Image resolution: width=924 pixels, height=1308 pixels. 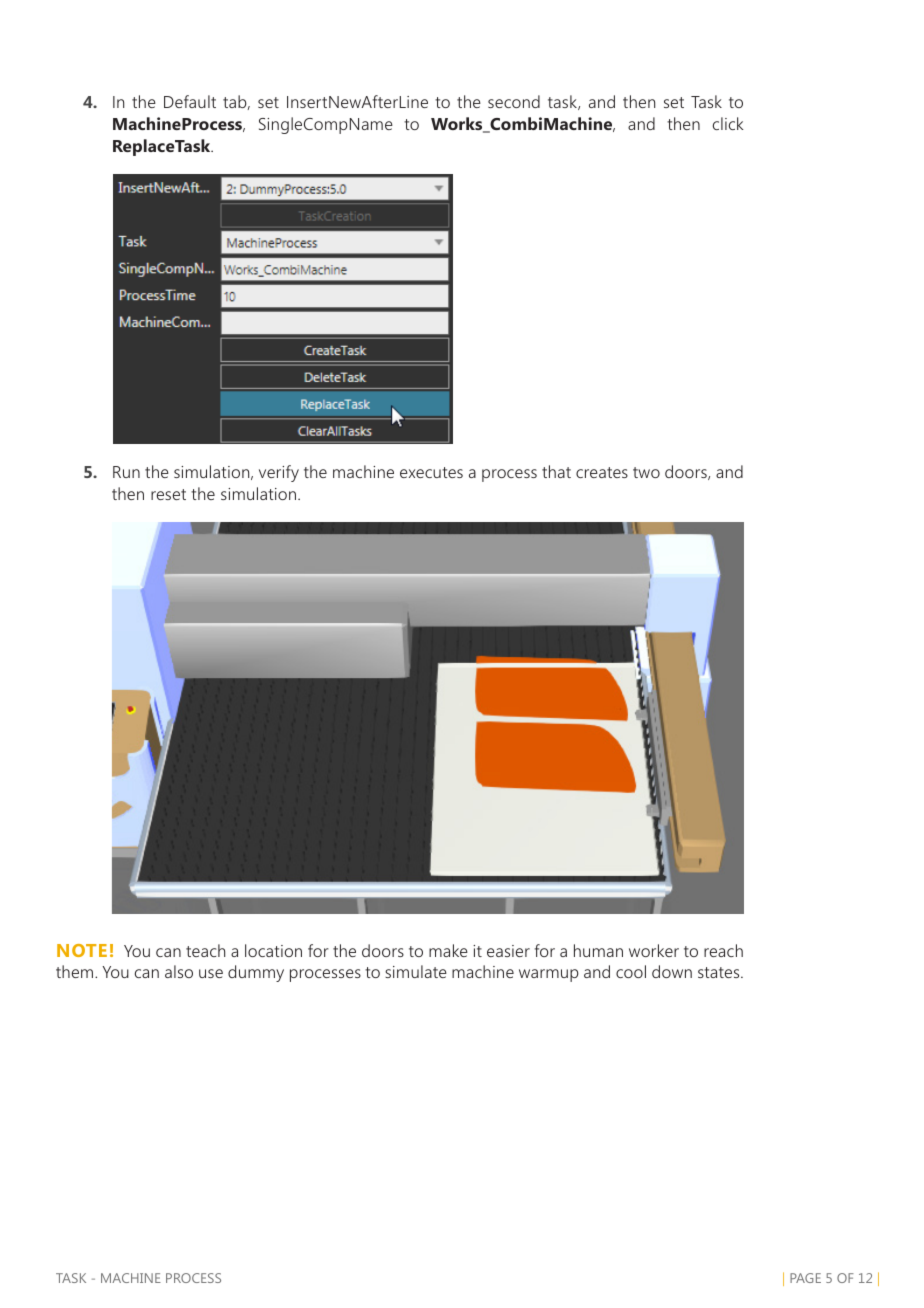 I want to click on simulate, so click(x=416, y=971).
